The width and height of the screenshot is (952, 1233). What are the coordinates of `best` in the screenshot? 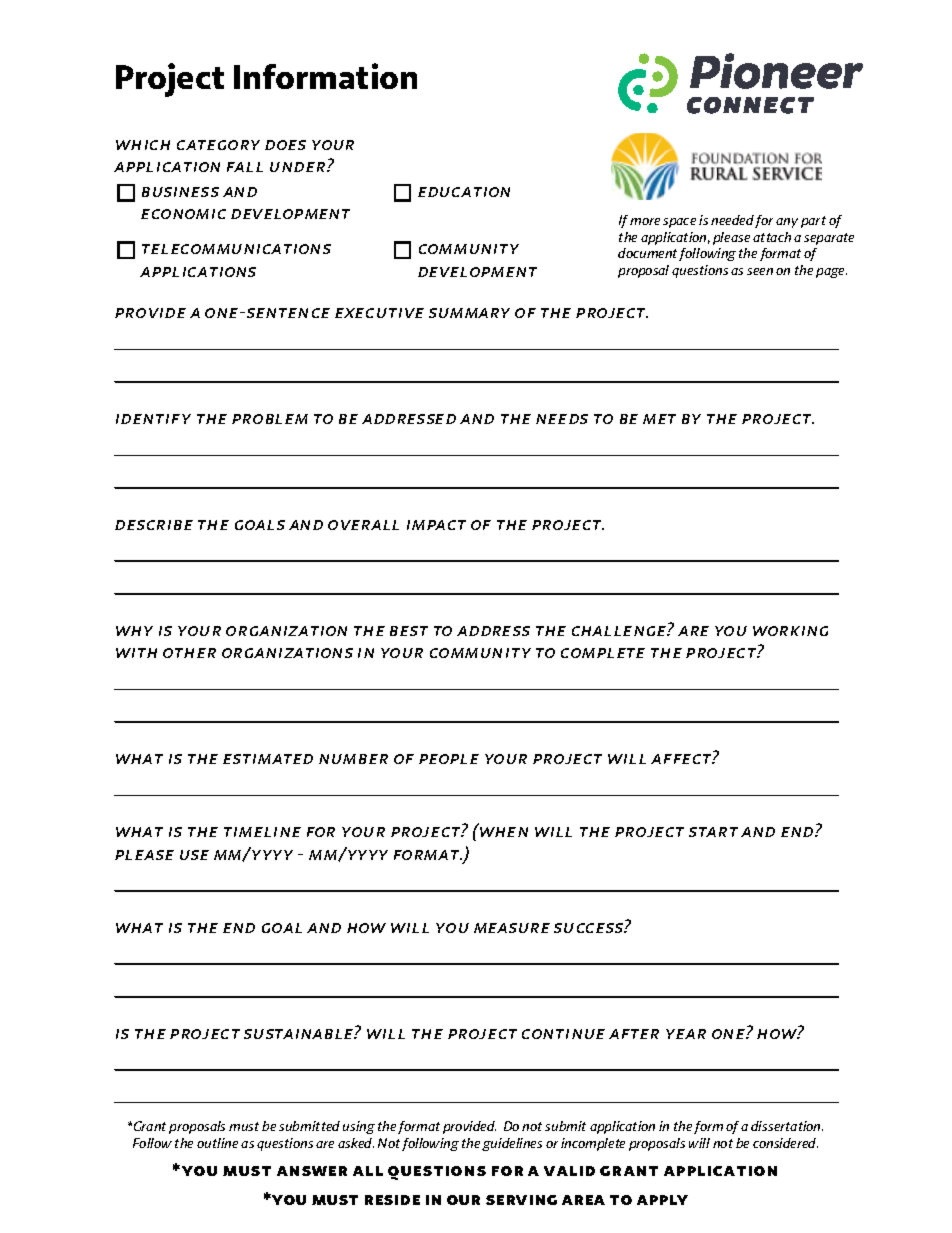 It's located at (409, 631).
